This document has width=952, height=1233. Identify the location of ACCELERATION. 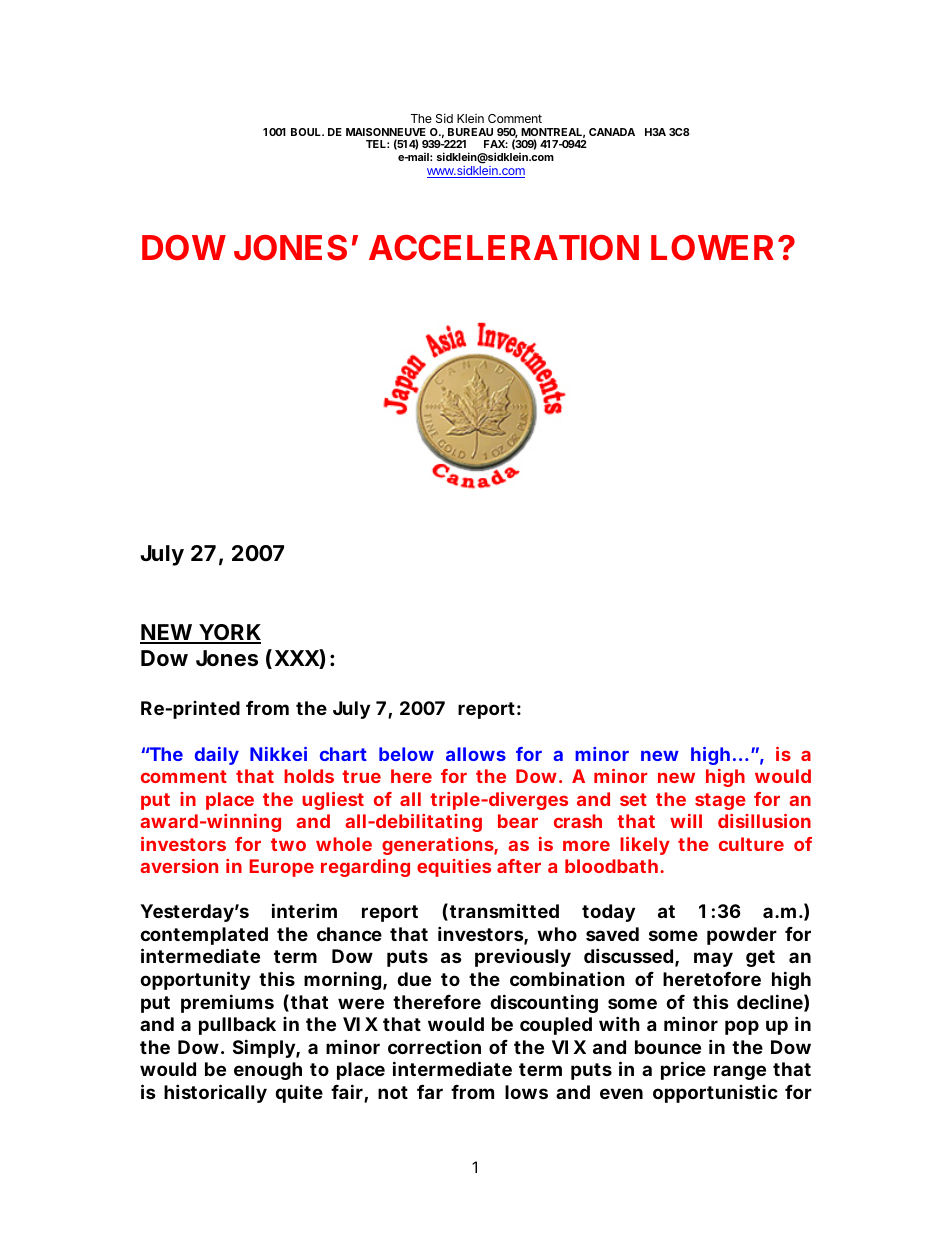
(504, 248).
